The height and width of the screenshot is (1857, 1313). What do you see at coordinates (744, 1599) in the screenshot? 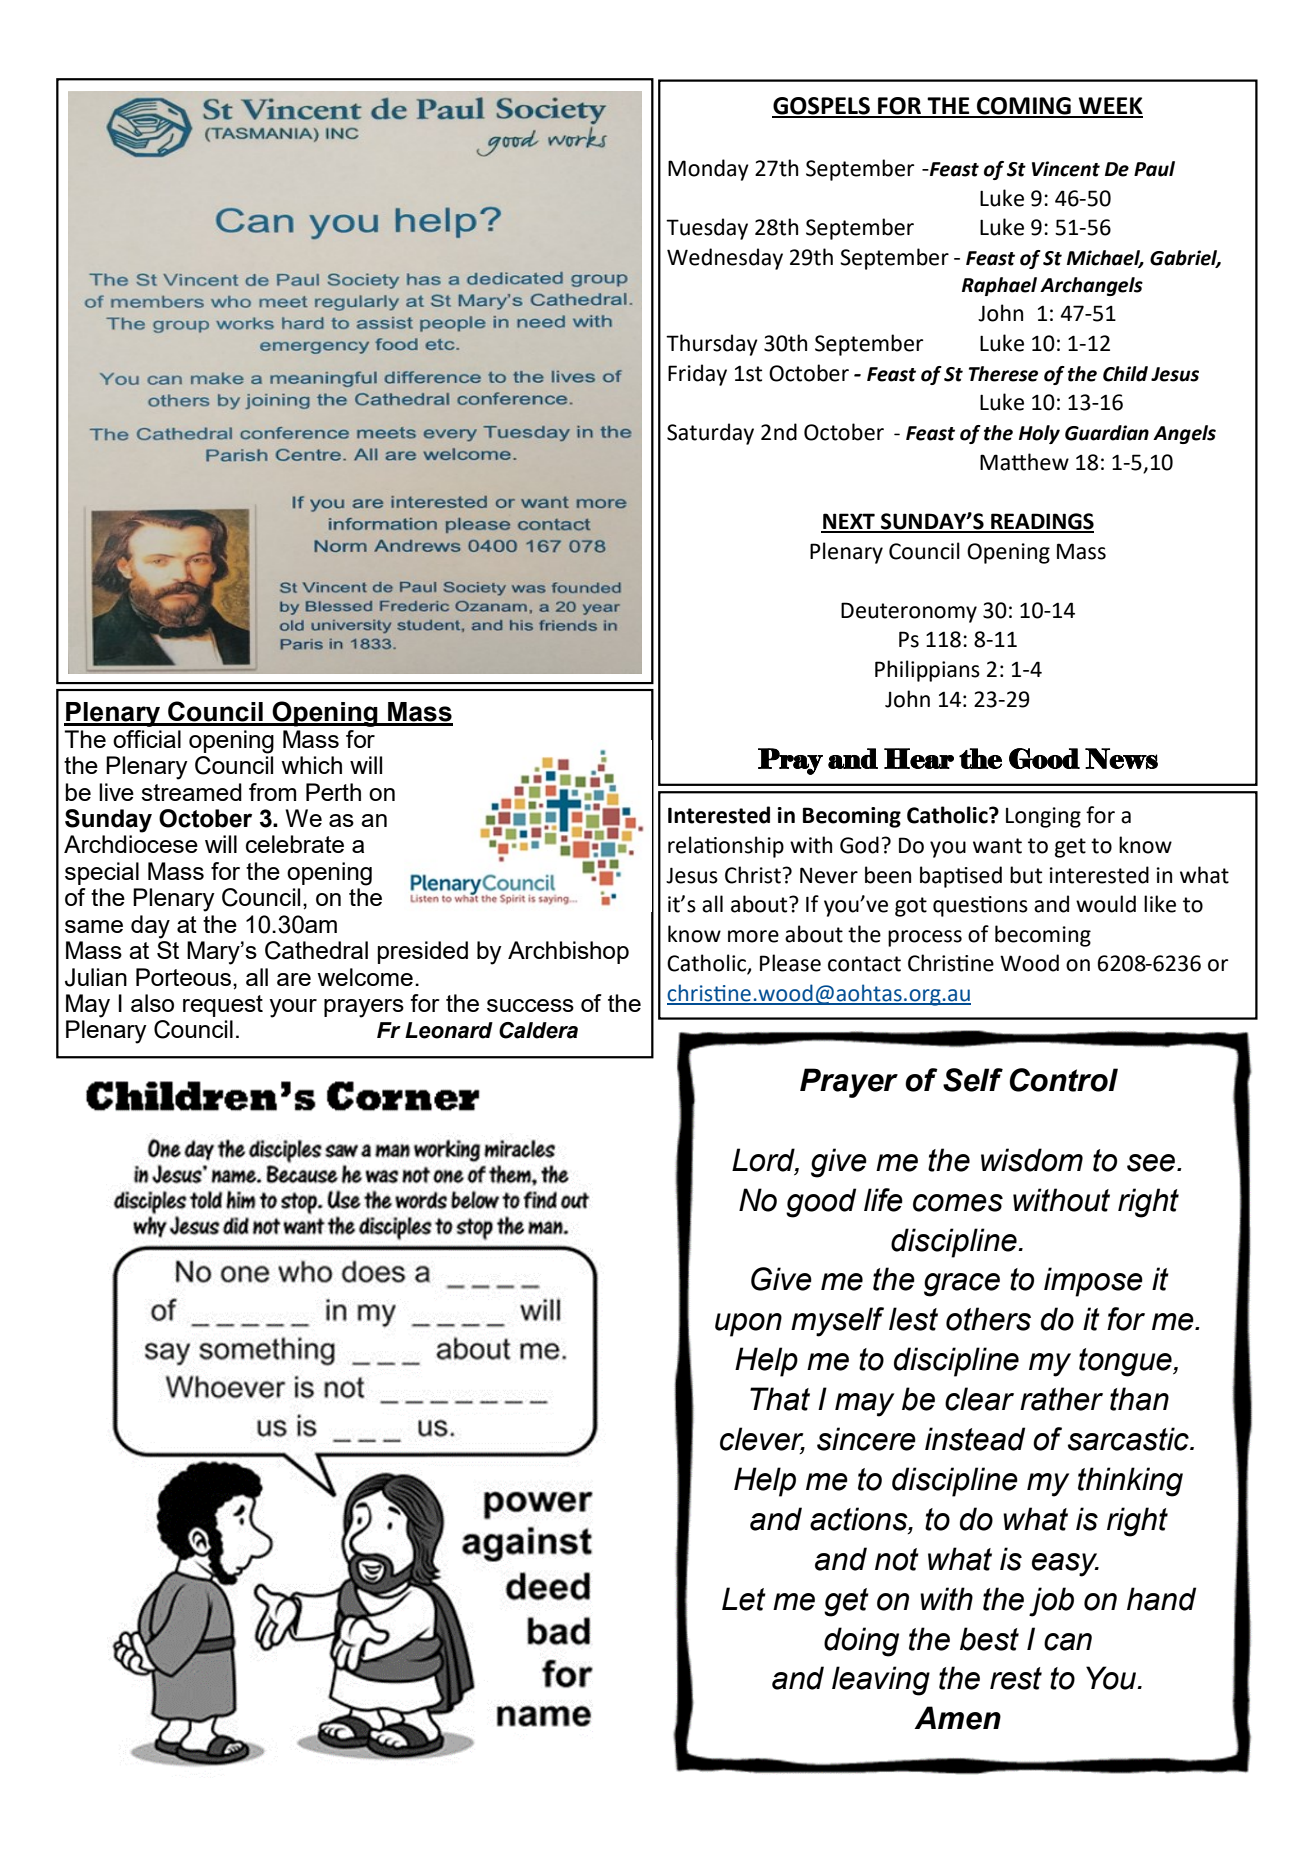
I see `Let` at bounding box center [744, 1599].
